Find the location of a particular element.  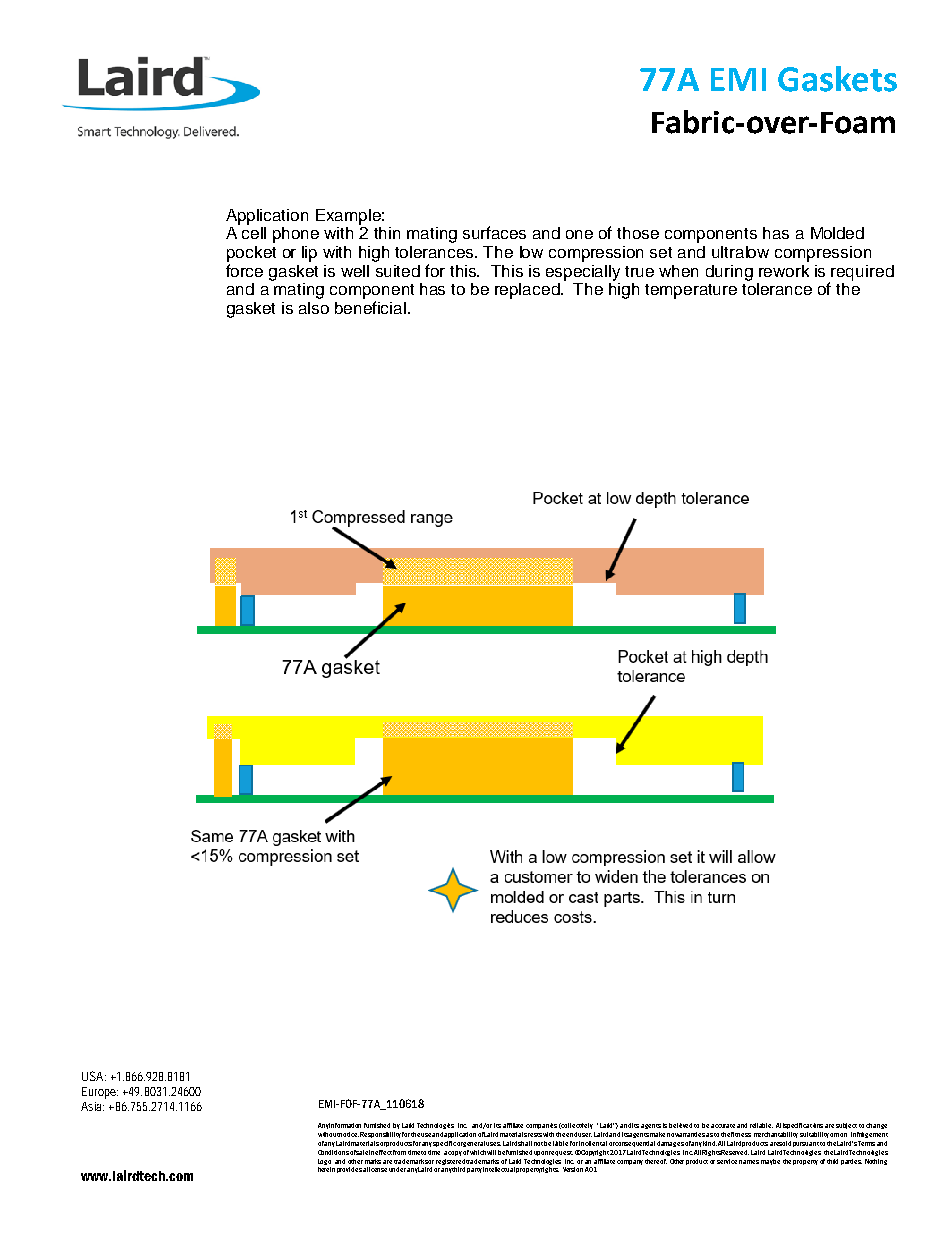

temperature is located at coordinates (691, 291).
